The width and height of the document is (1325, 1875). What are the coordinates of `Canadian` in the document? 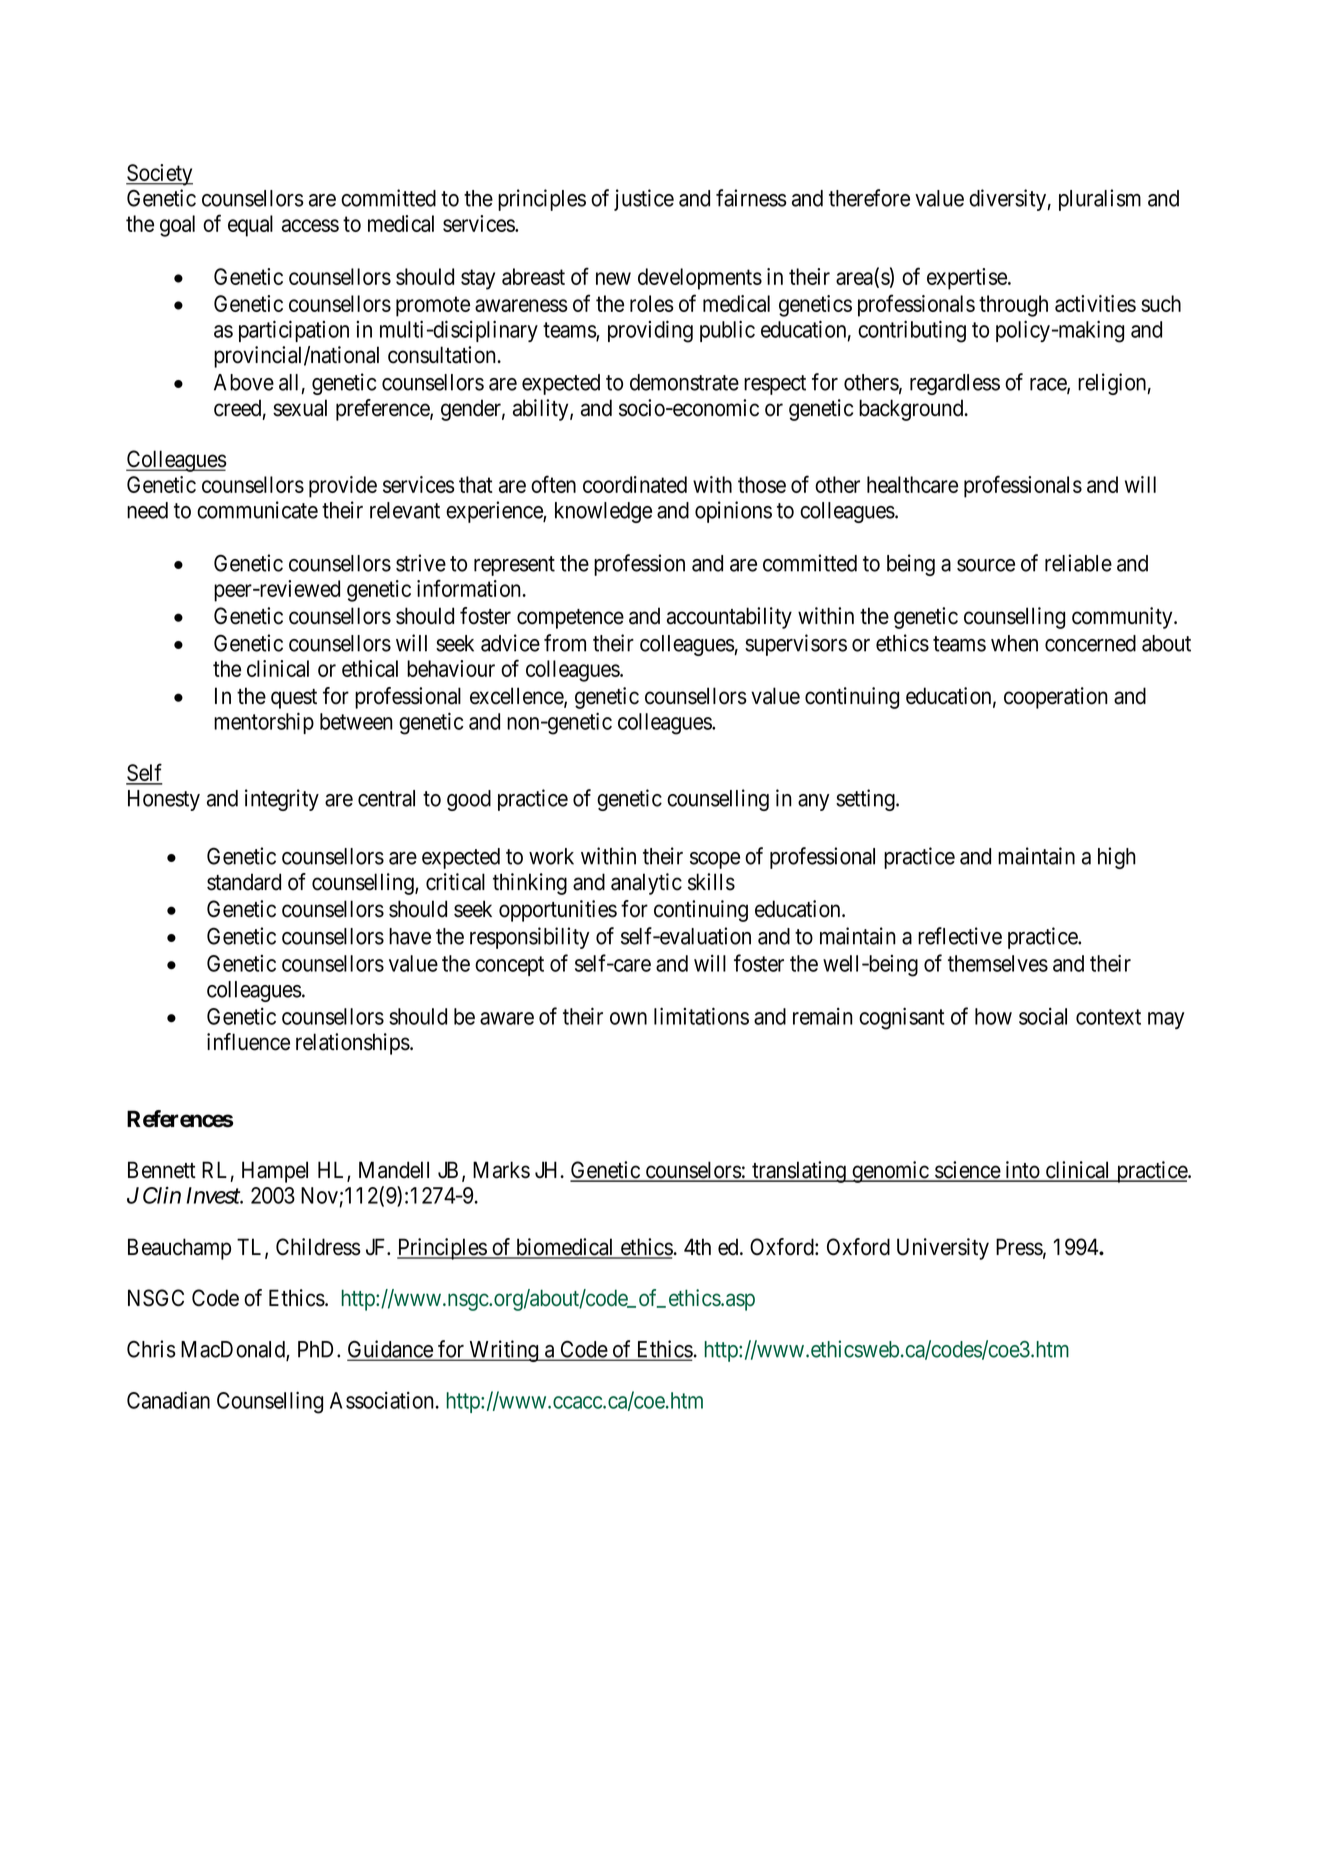 It's located at (168, 1400).
